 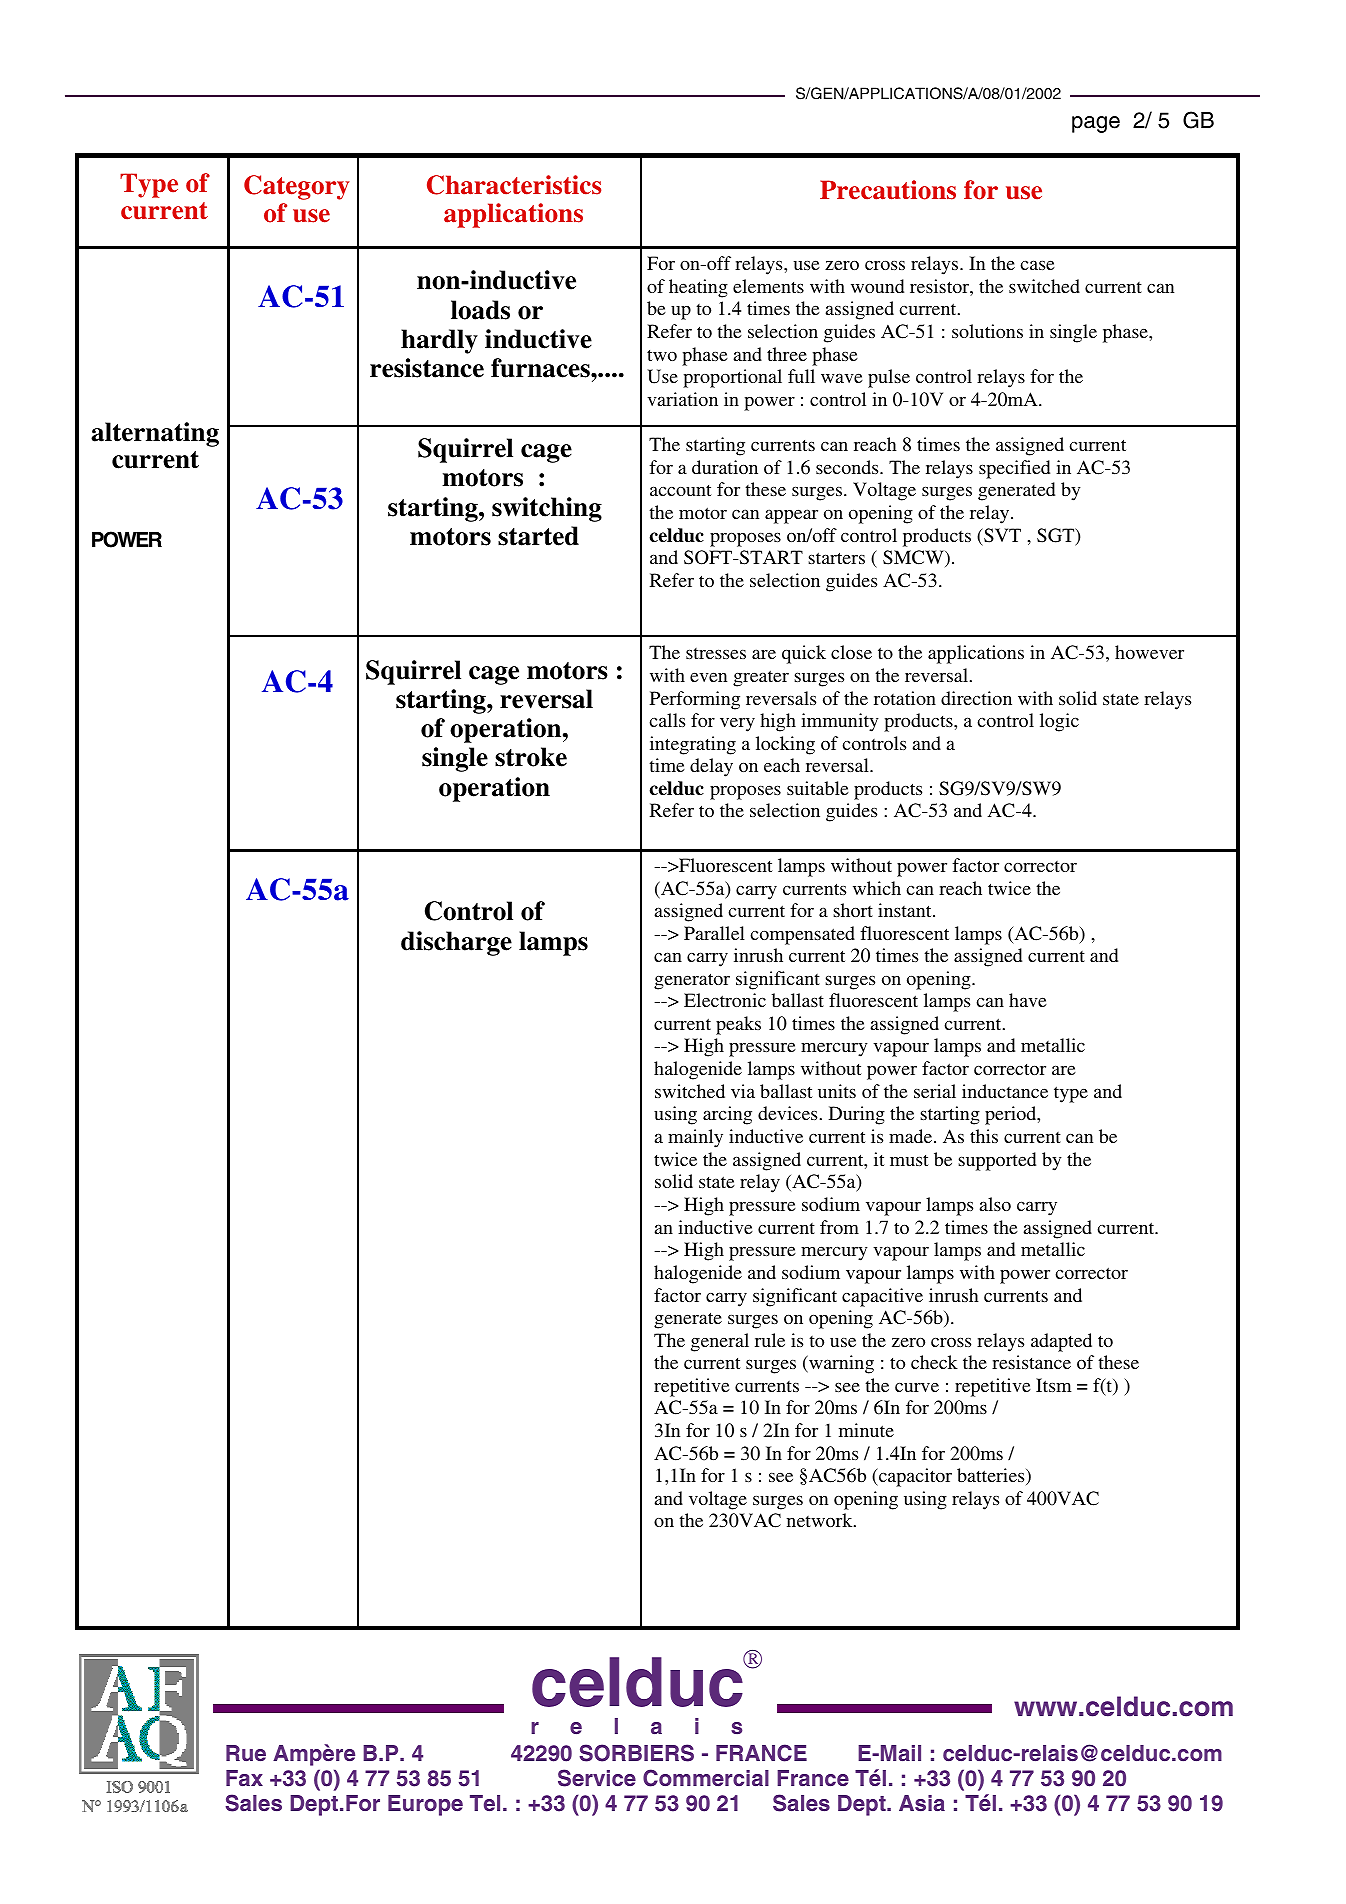 I want to click on Category, so click(x=296, y=187).
